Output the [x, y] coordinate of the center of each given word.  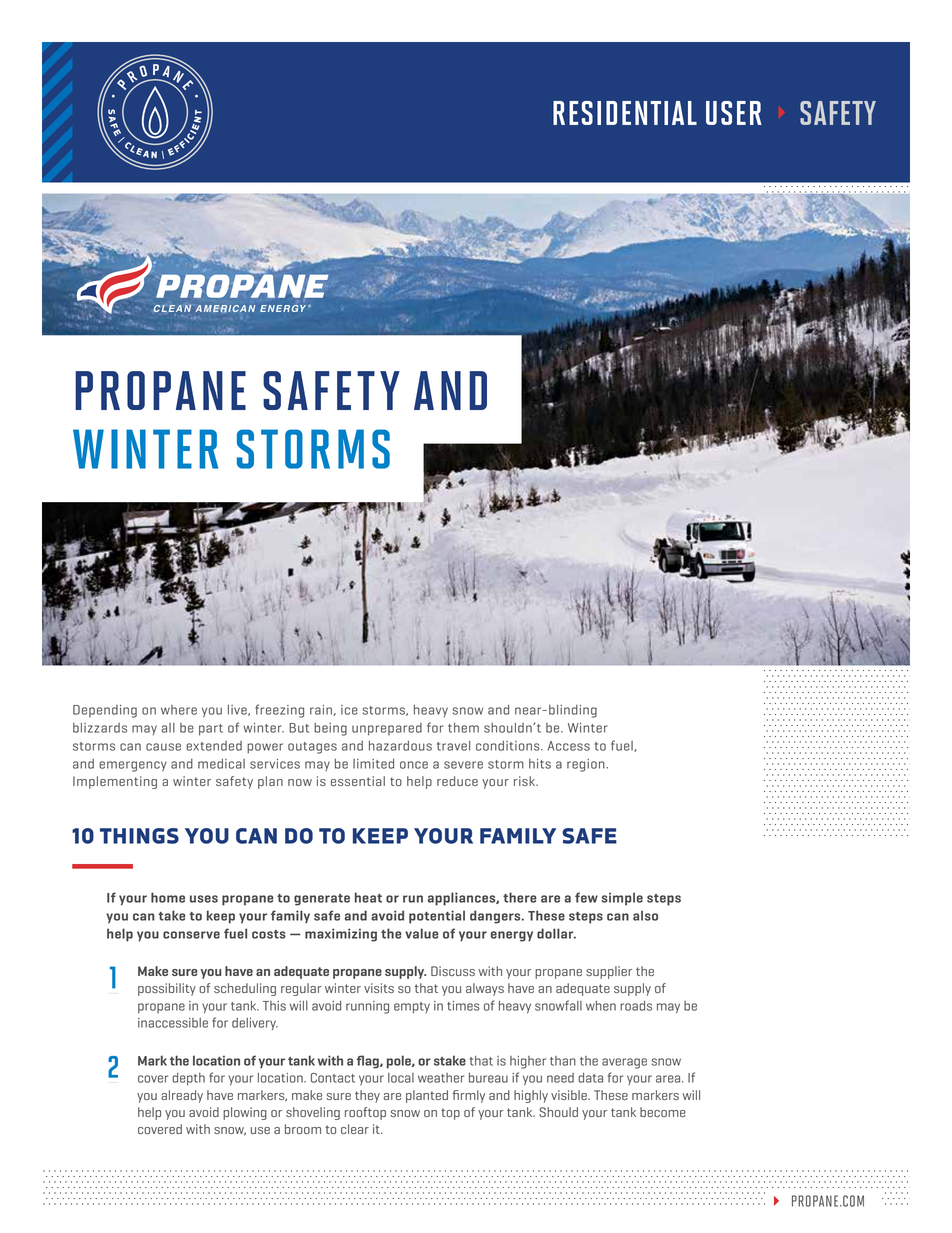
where [179, 710]
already [182, 1096]
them [463, 728]
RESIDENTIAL [625, 113]
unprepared [387, 729]
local [401, 1078]
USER [734, 113]
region [587, 765]
